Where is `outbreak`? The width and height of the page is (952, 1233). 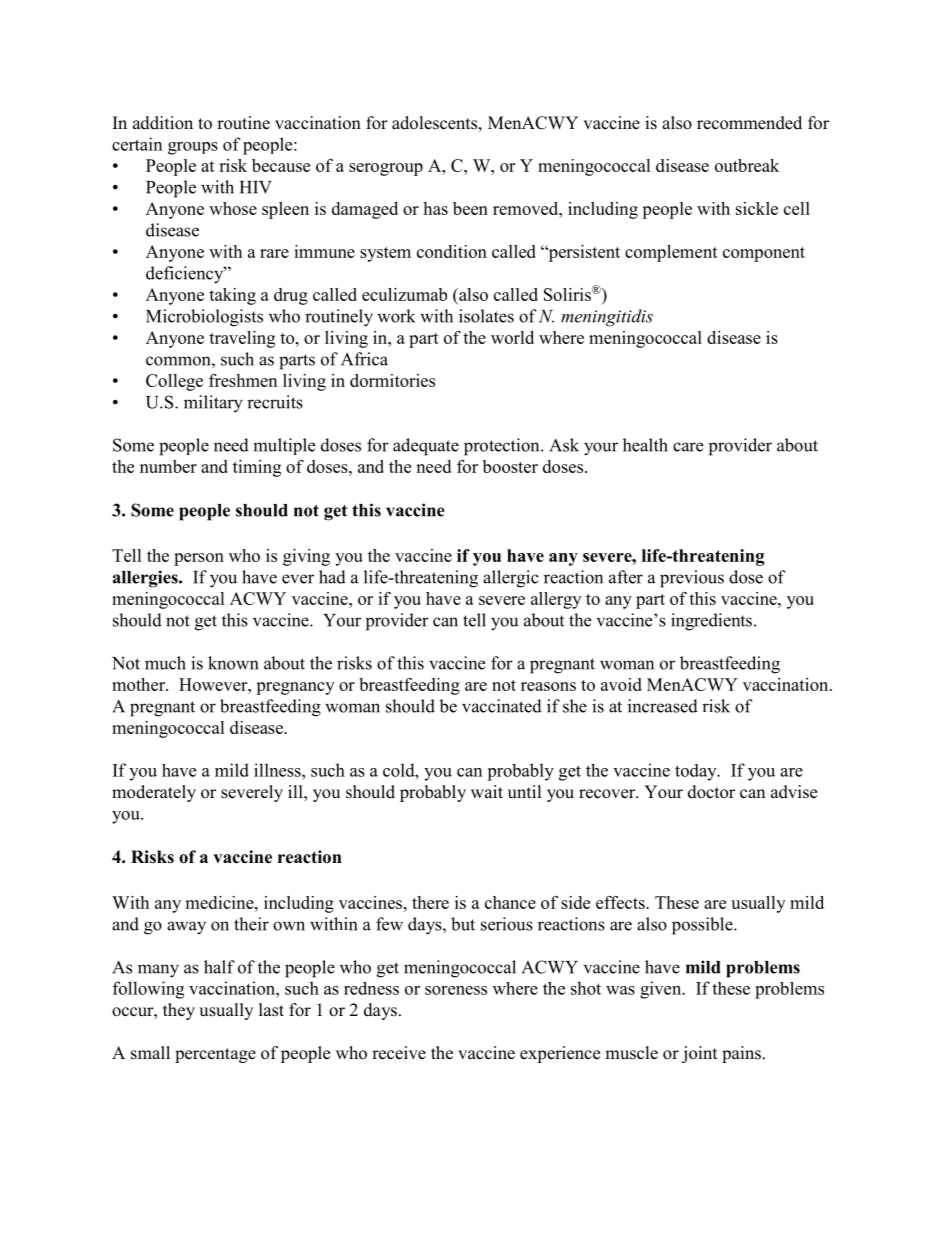
outbreak is located at coordinates (747, 165).
